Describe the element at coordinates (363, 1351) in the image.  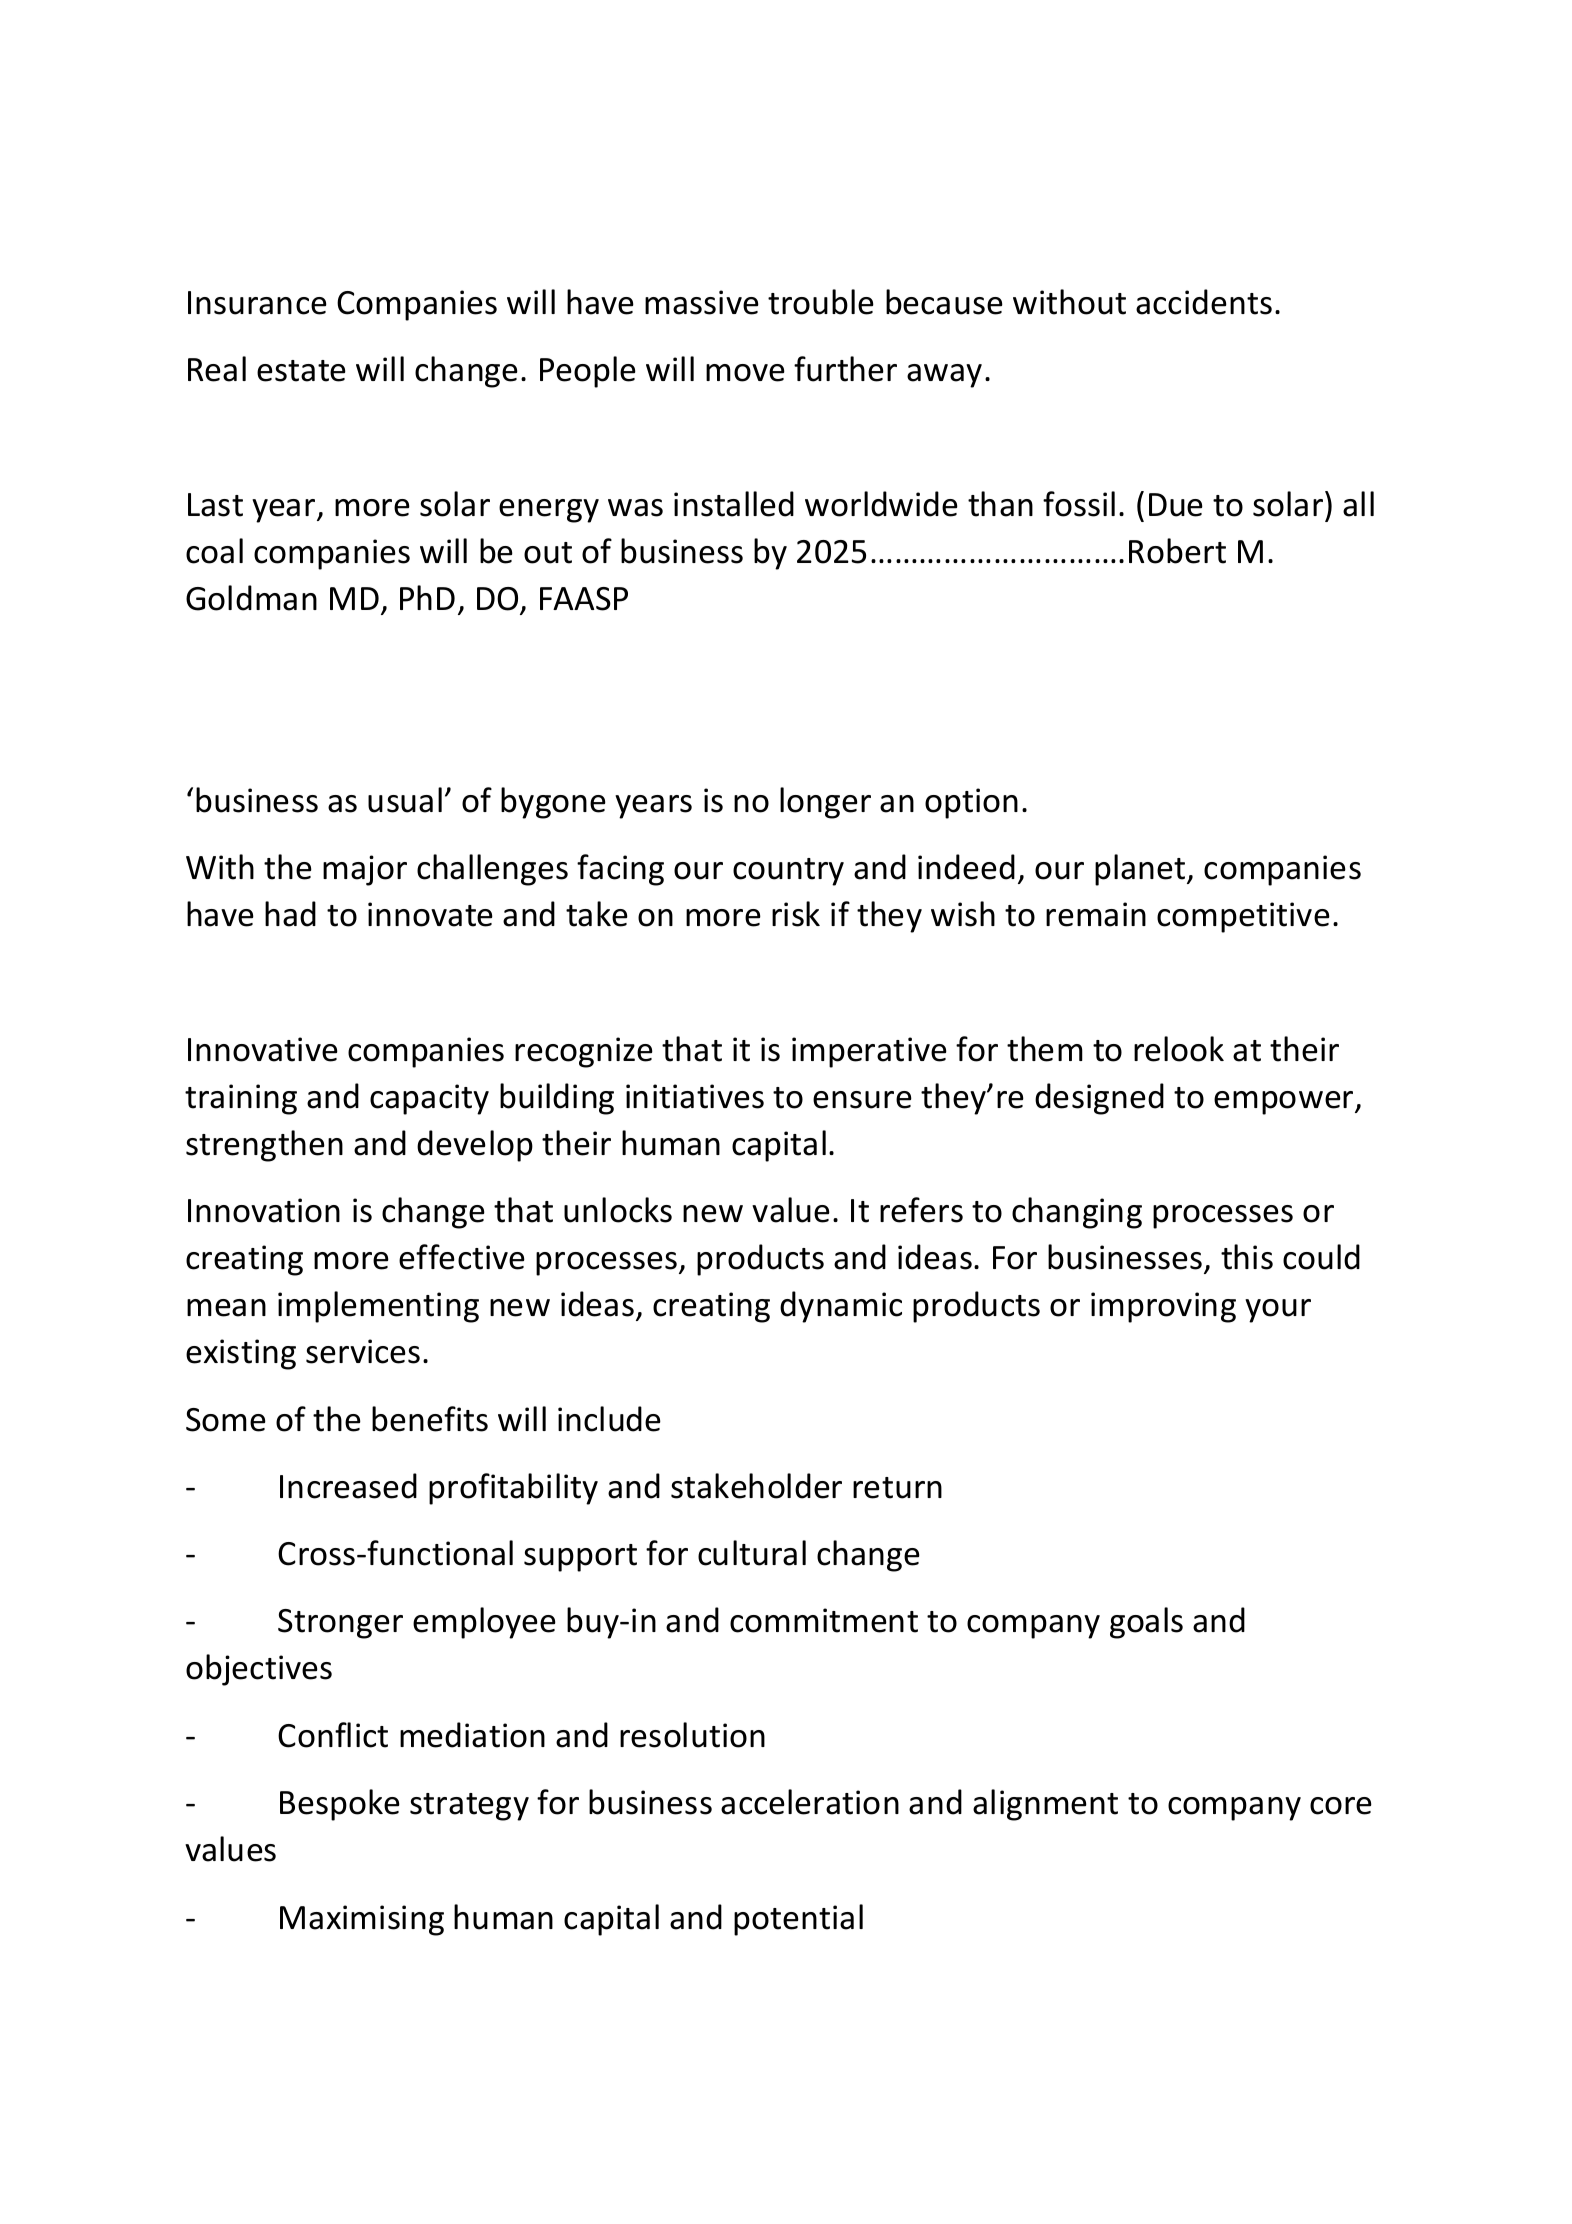
I see `services` at that location.
